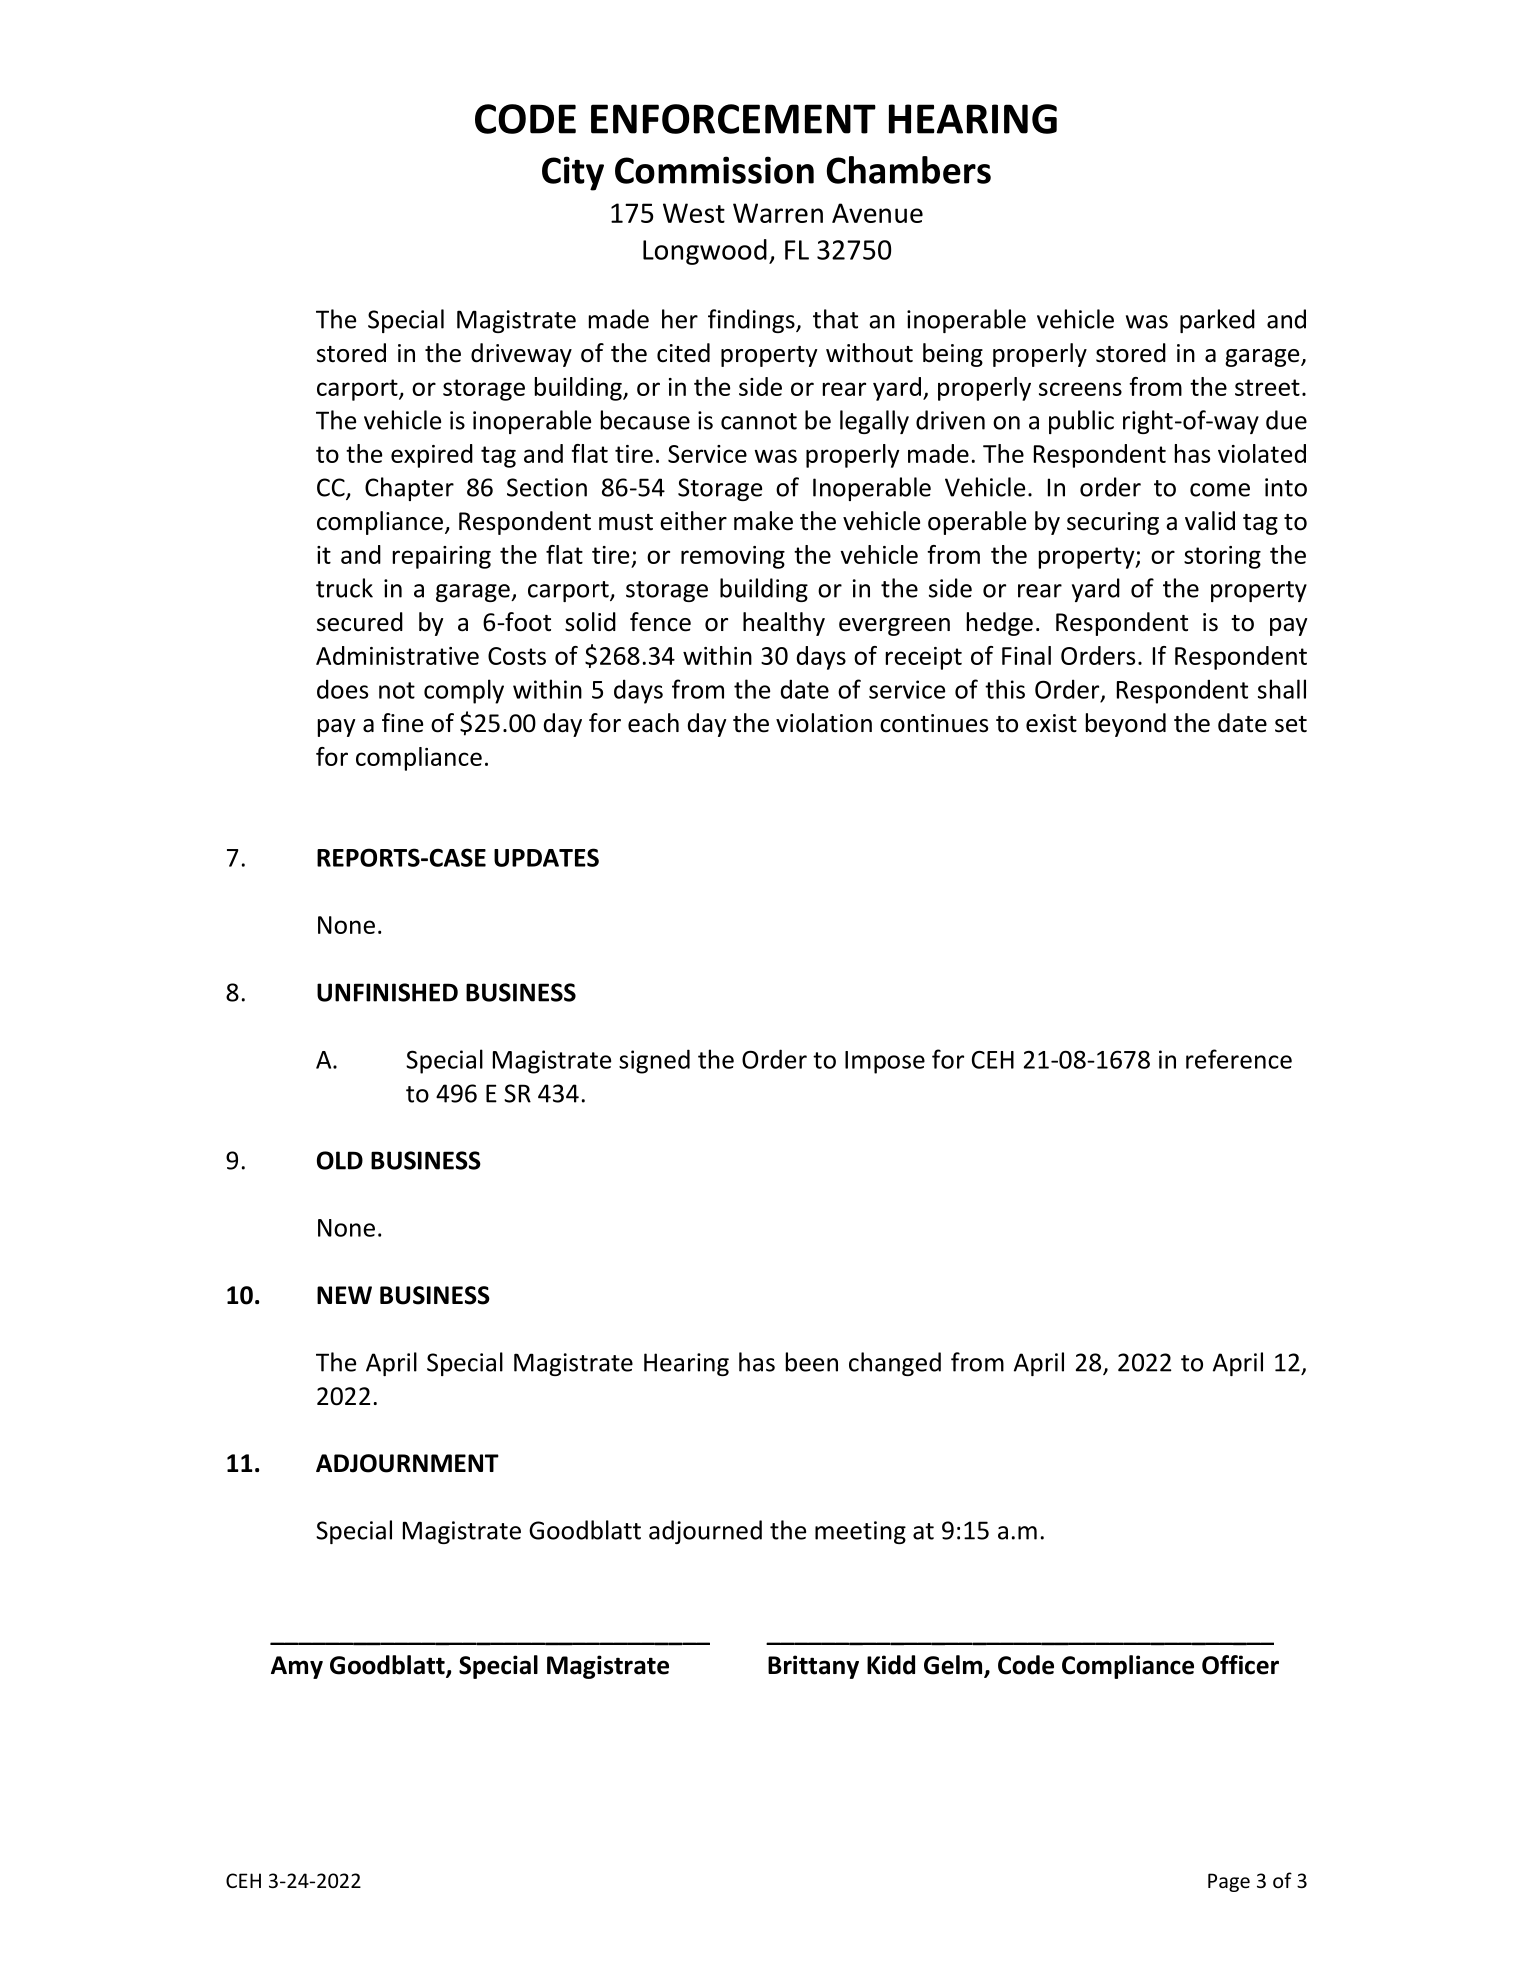  I want to click on Amy, so click(297, 1667).
